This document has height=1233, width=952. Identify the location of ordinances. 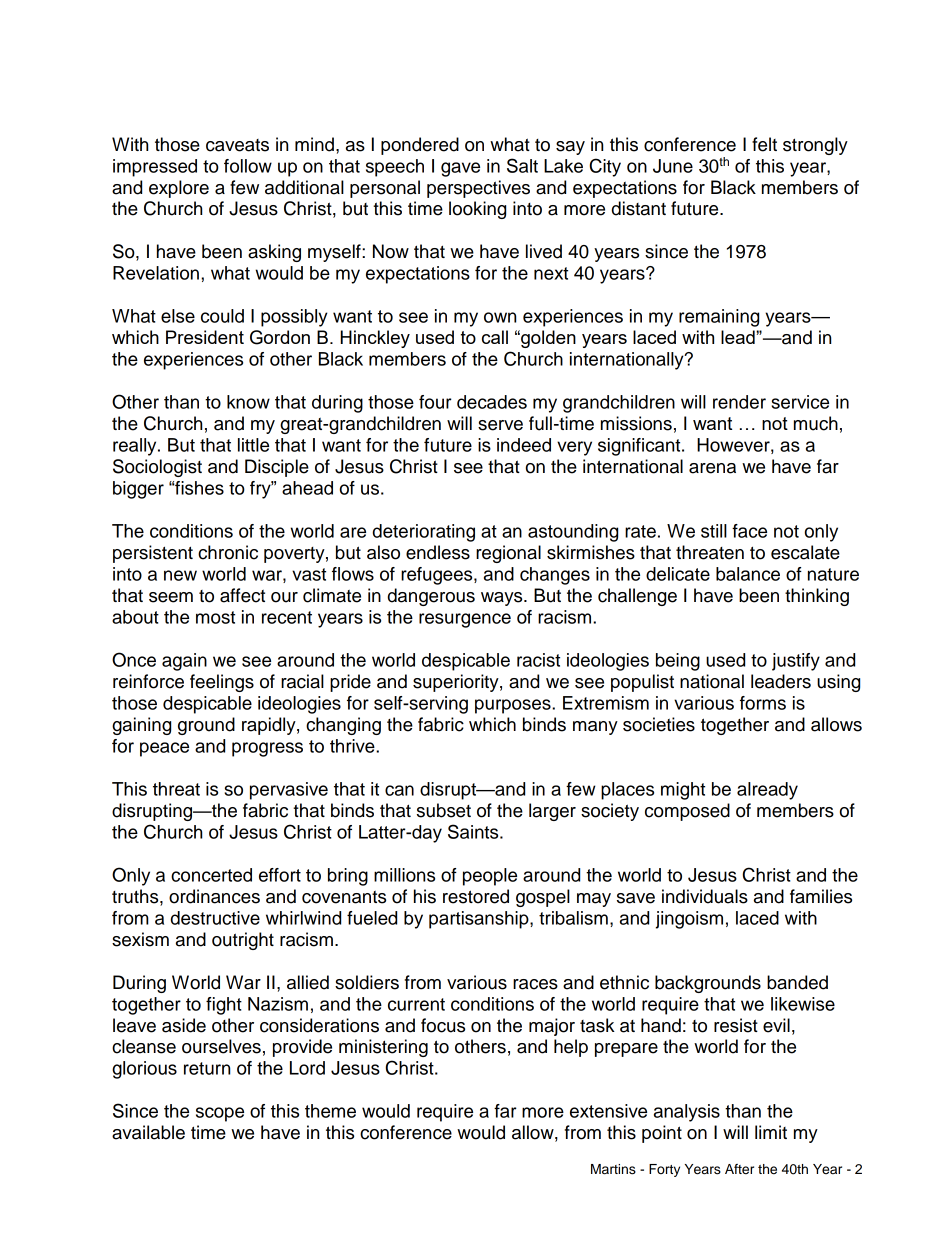
(214, 896).
